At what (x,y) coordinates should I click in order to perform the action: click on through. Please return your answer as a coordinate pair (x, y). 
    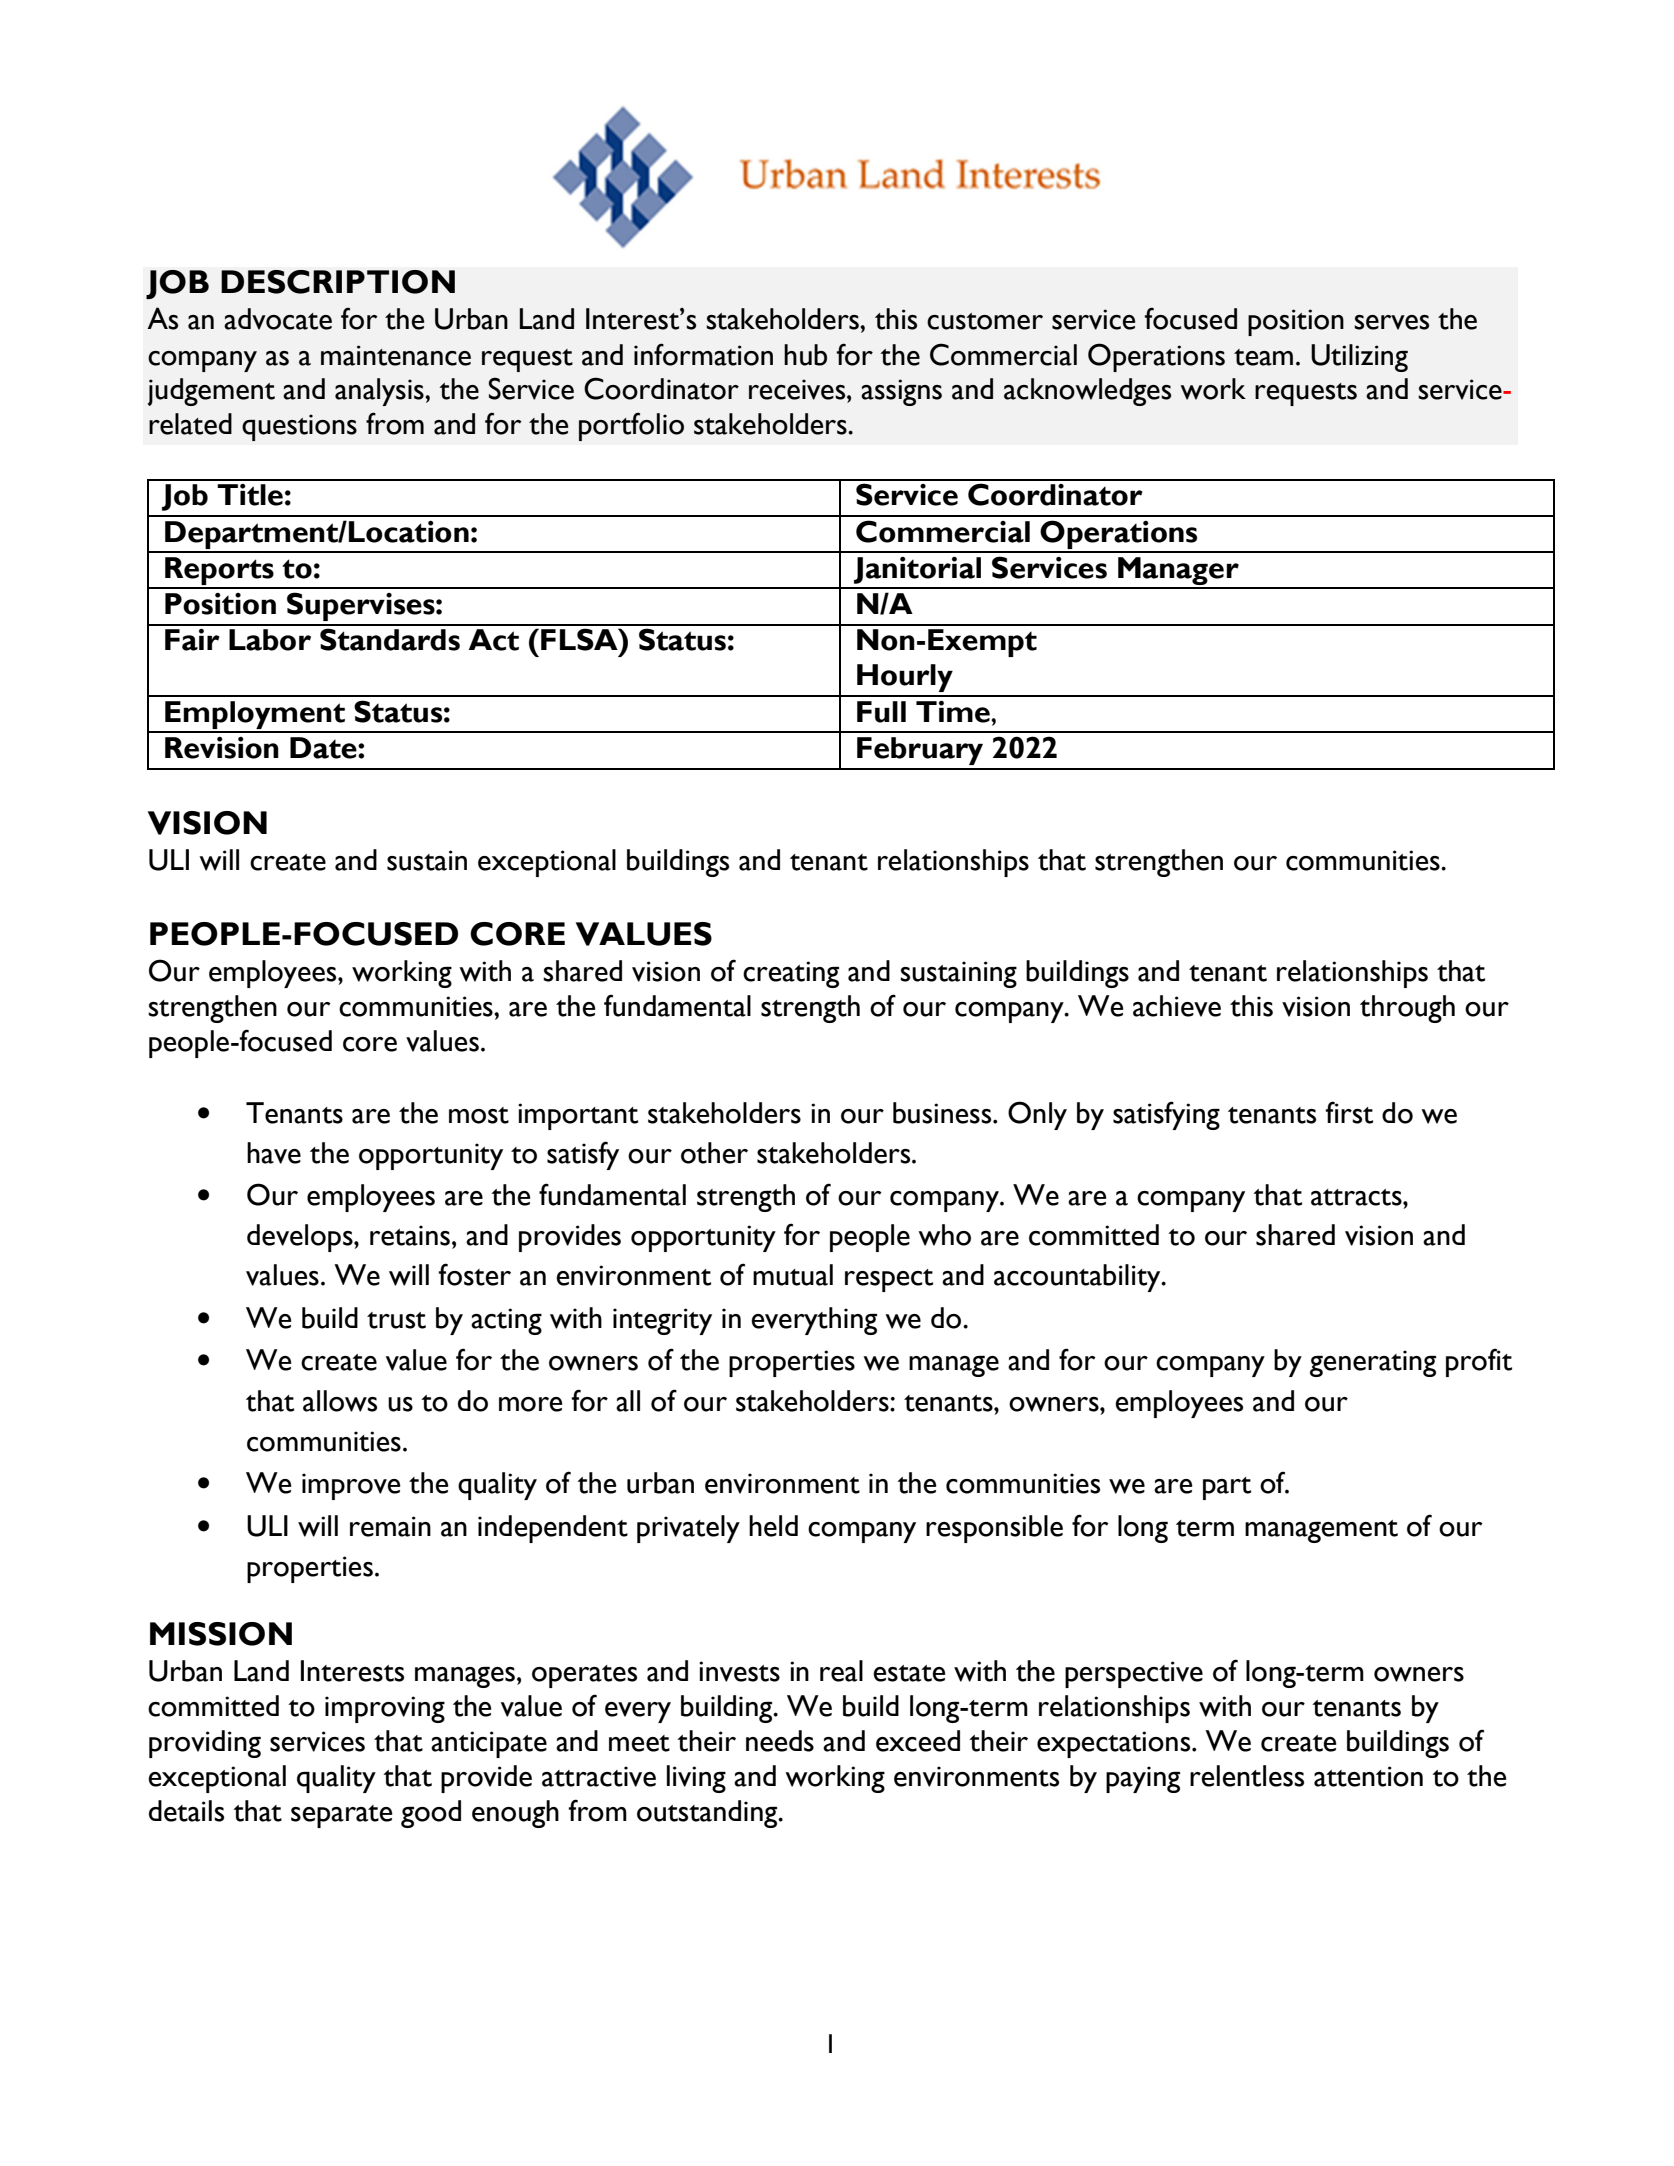
    Looking at the image, I should click on (1407, 1009).
